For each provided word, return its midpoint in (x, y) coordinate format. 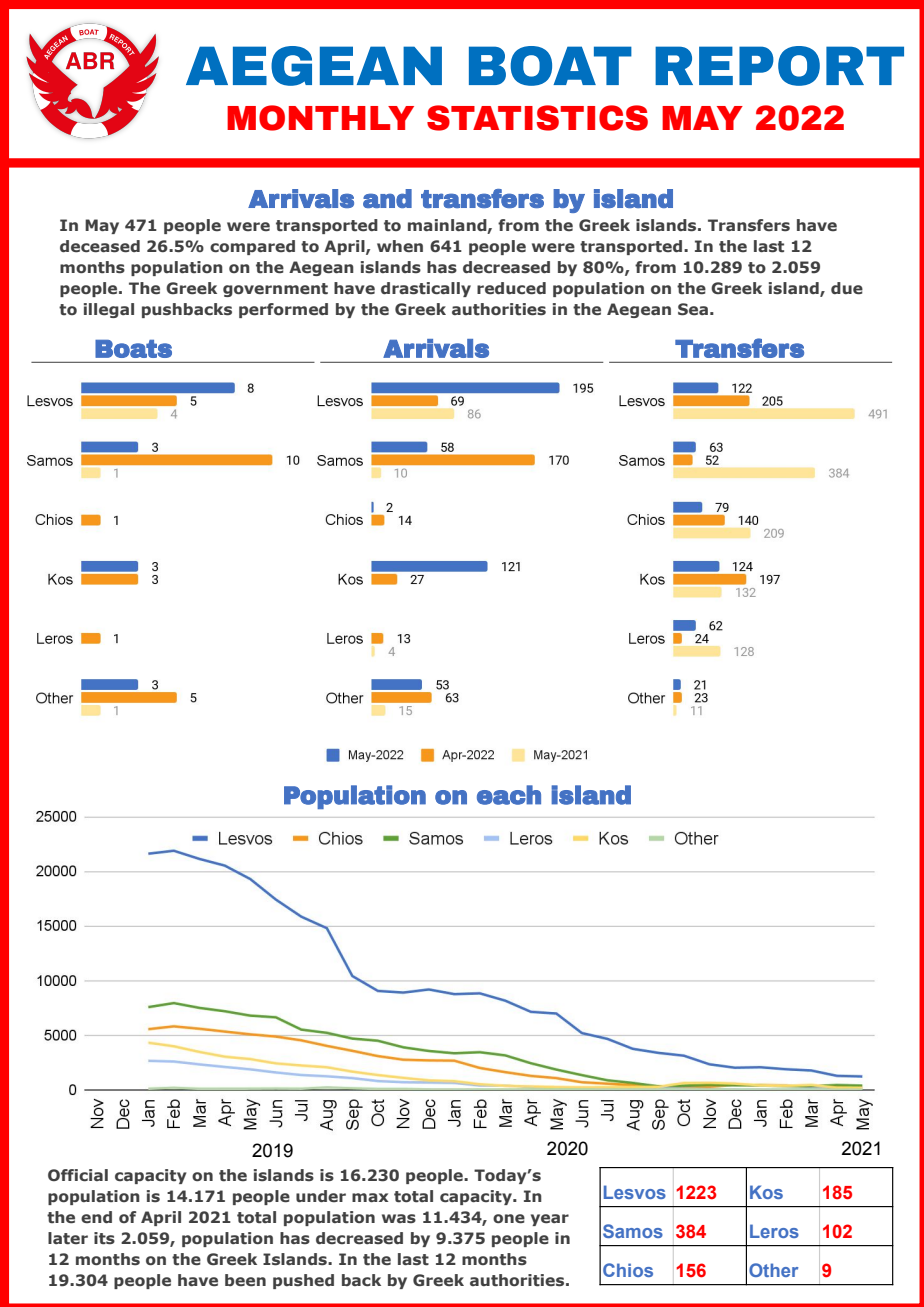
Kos (766, 1192)
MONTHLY (320, 118)
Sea (693, 309)
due (847, 288)
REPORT (779, 66)
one (509, 1219)
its (104, 1238)
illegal (109, 310)
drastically (426, 289)
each (509, 795)
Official (78, 1175)
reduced (511, 288)
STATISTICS (537, 118)
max (370, 1197)
